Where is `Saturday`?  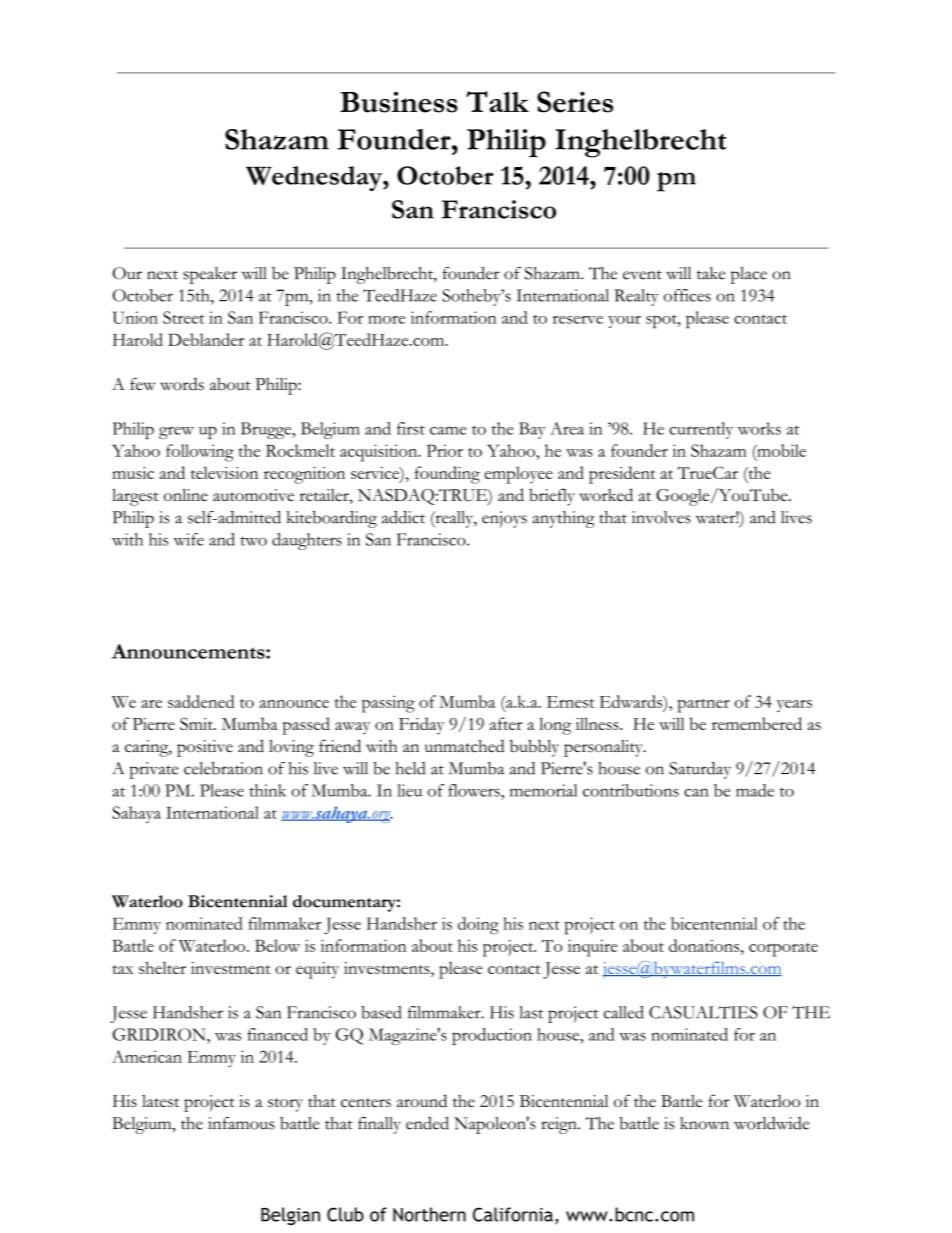 Saturday is located at coordinates (700, 770).
